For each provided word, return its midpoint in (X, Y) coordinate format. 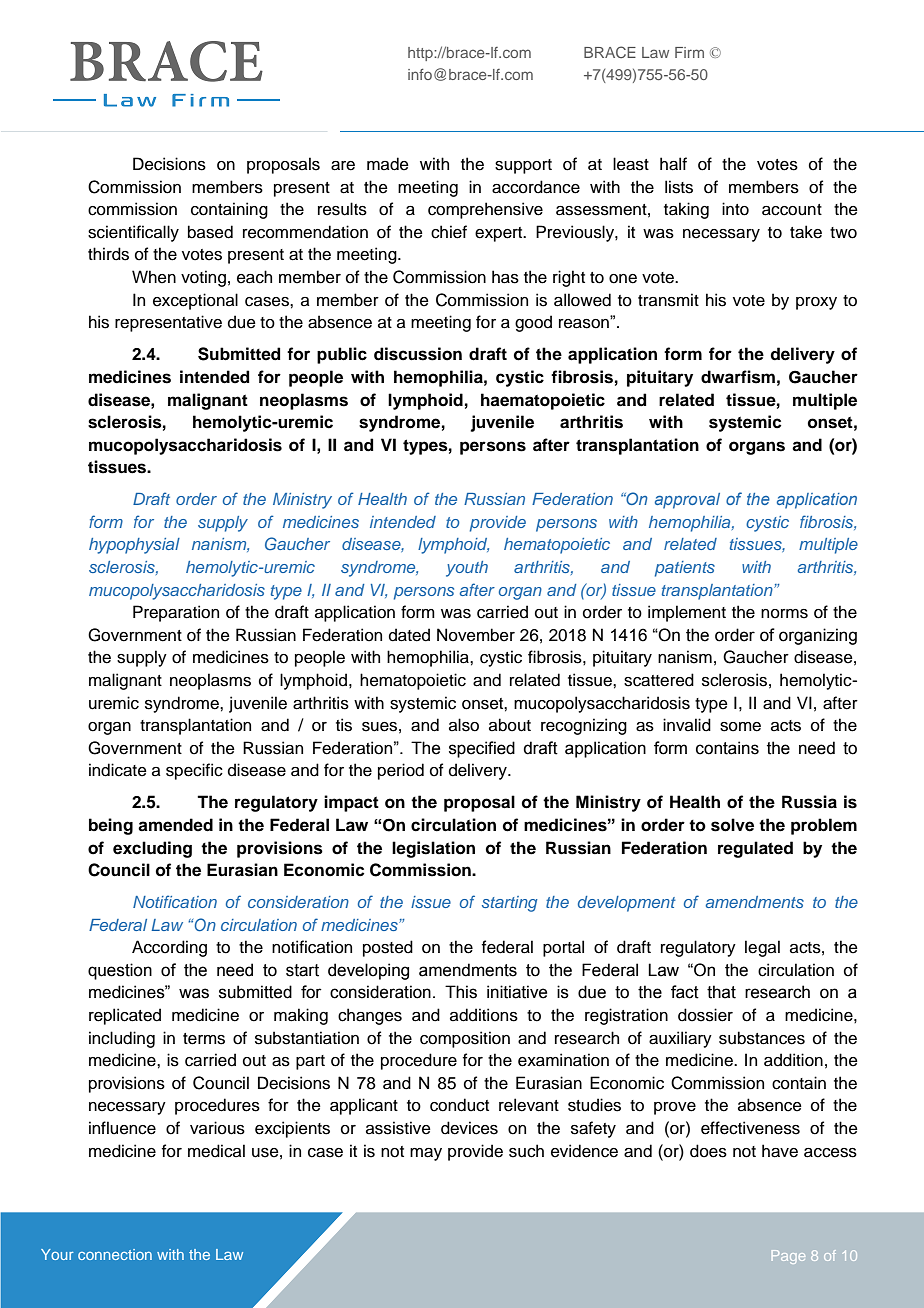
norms (784, 614)
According (169, 948)
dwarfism (738, 377)
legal (762, 948)
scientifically (133, 233)
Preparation (176, 613)
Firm (689, 52)
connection (115, 1254)
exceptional (195, 301)
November (476, 635)
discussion (418, 354)
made (388, 164)
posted (388, 948)
